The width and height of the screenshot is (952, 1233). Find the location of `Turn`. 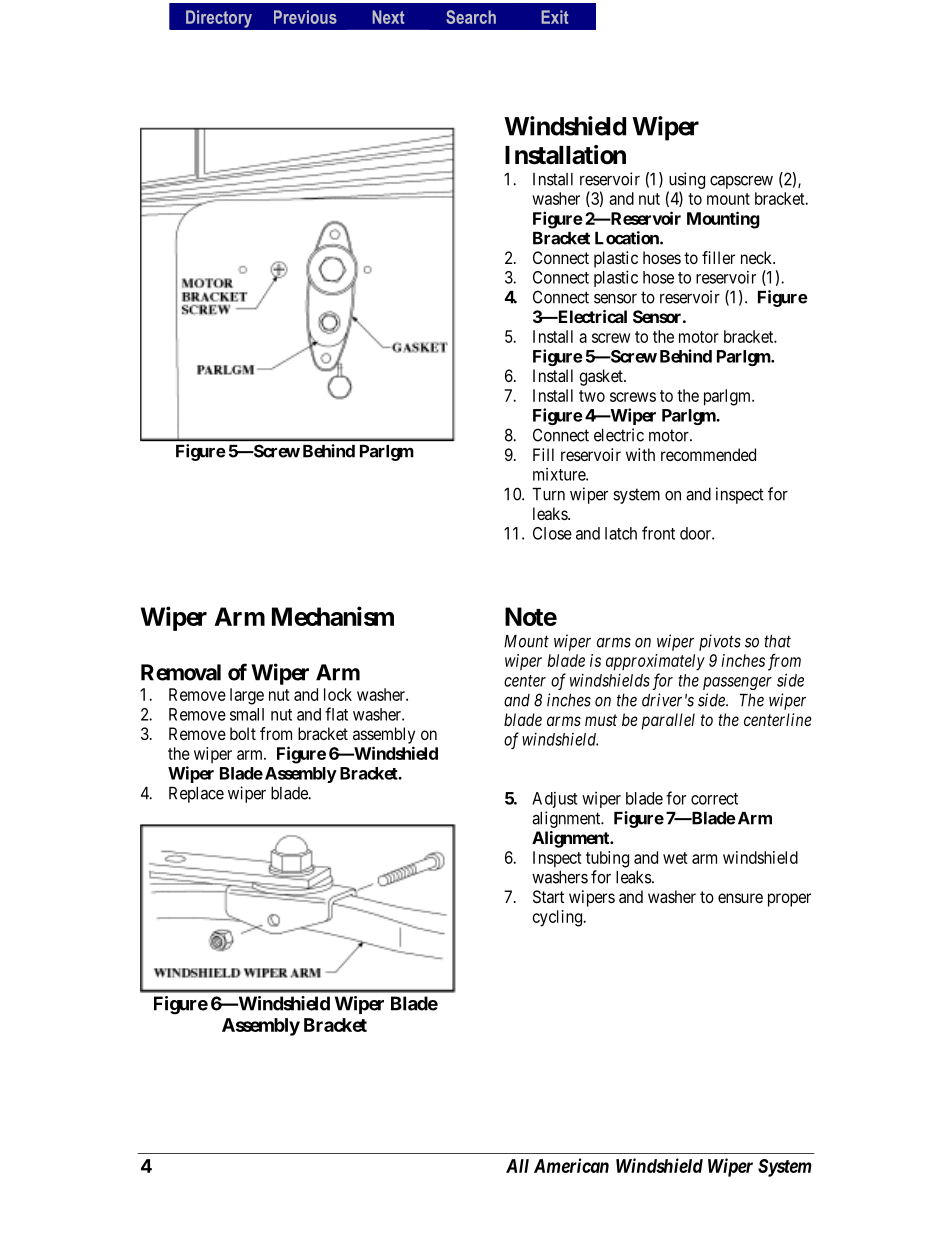

Turn is located at coordinates (548, 494).
